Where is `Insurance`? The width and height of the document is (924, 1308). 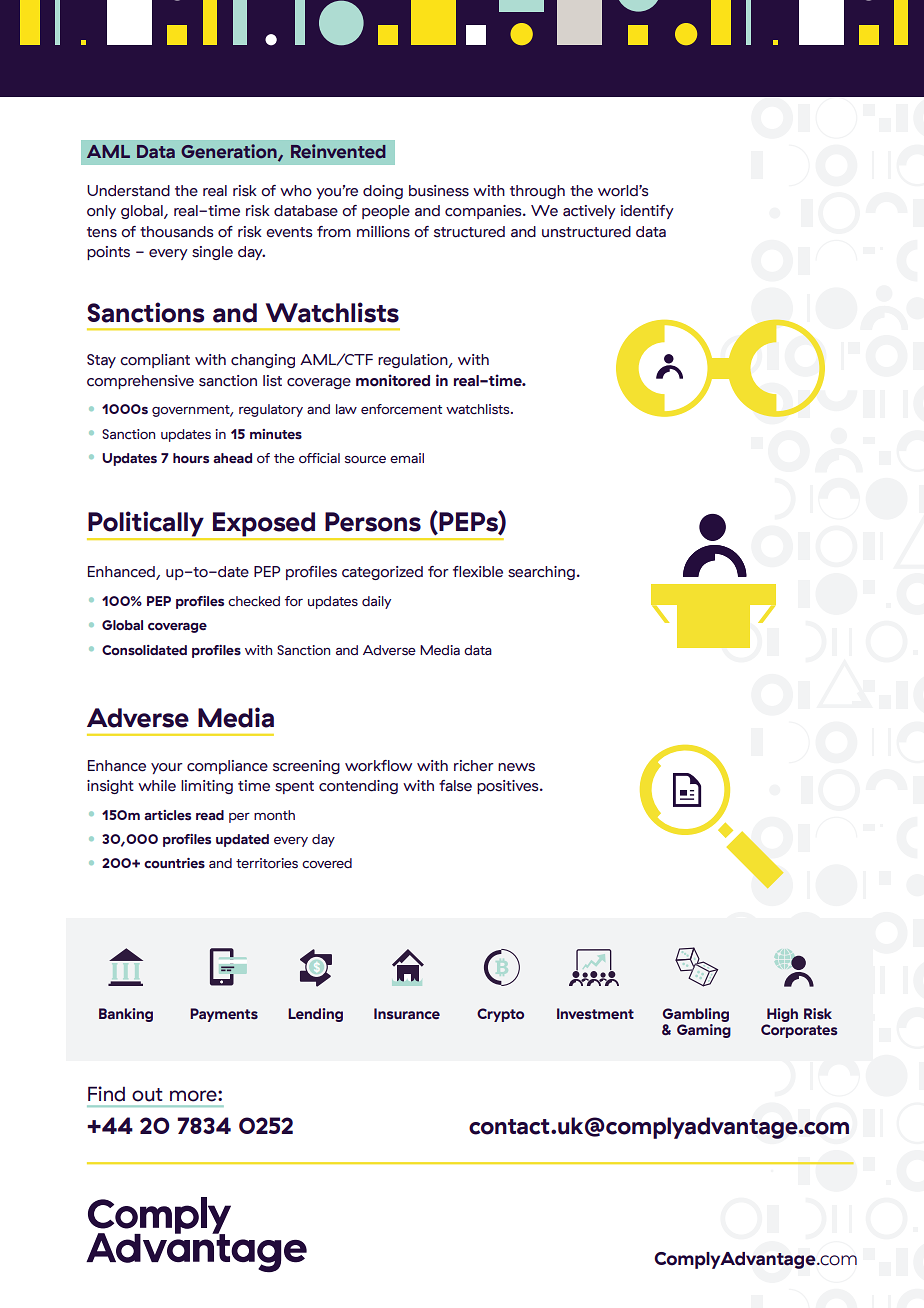
Insurance is located at coordinates (407, 1013).
